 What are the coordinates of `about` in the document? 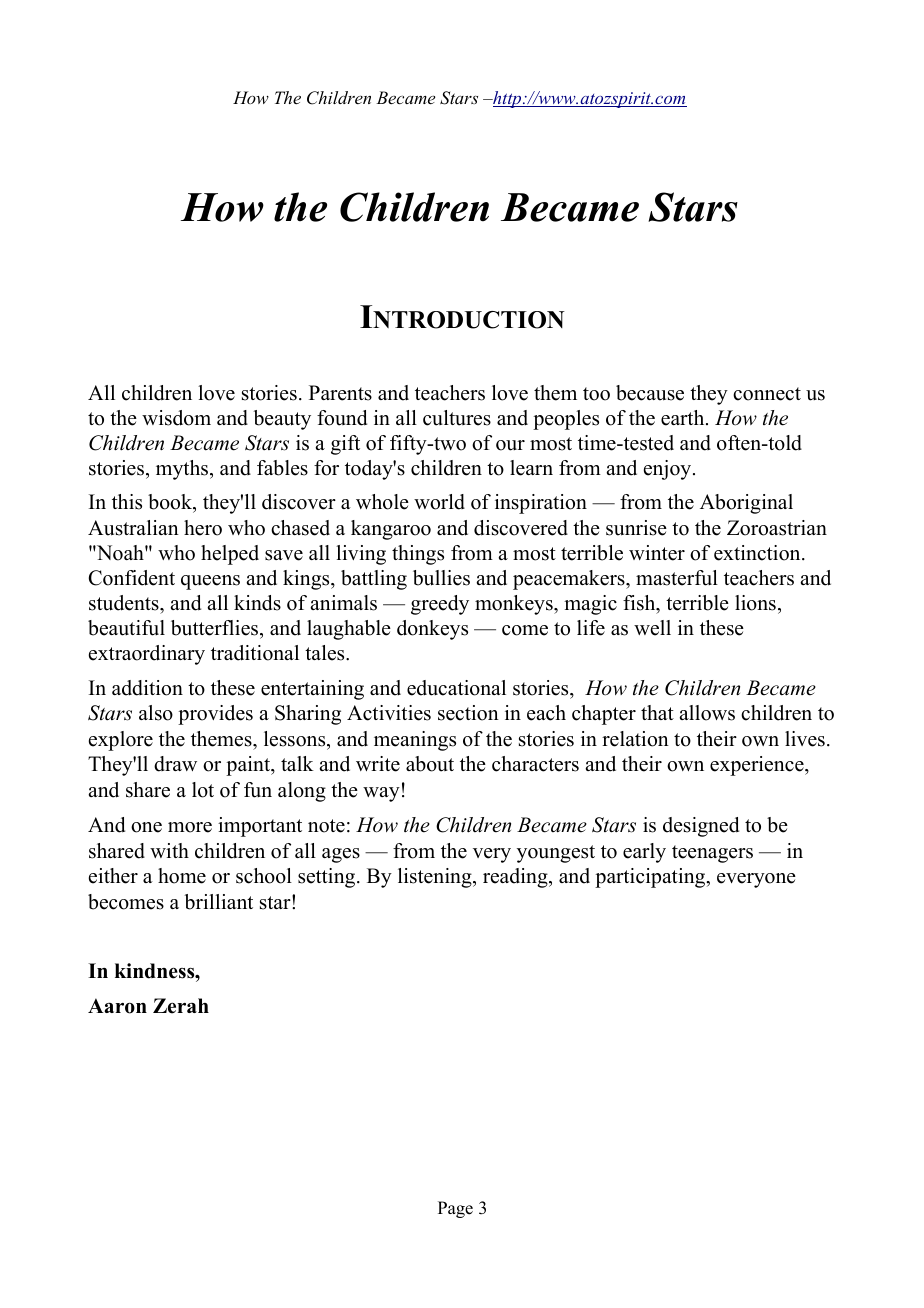 It's located at (430, 764).
